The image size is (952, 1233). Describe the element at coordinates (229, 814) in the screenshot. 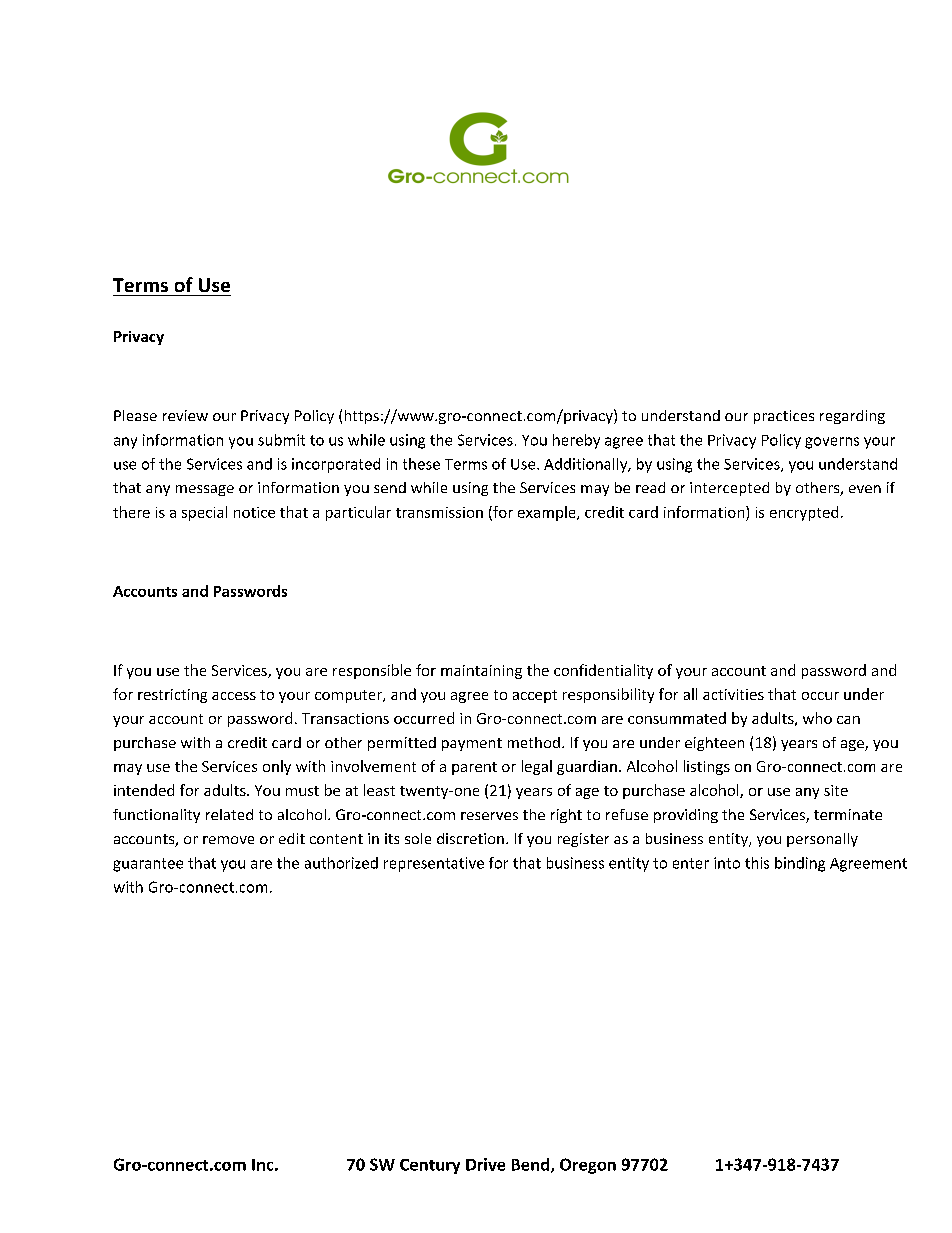

I see `related` at that location.
